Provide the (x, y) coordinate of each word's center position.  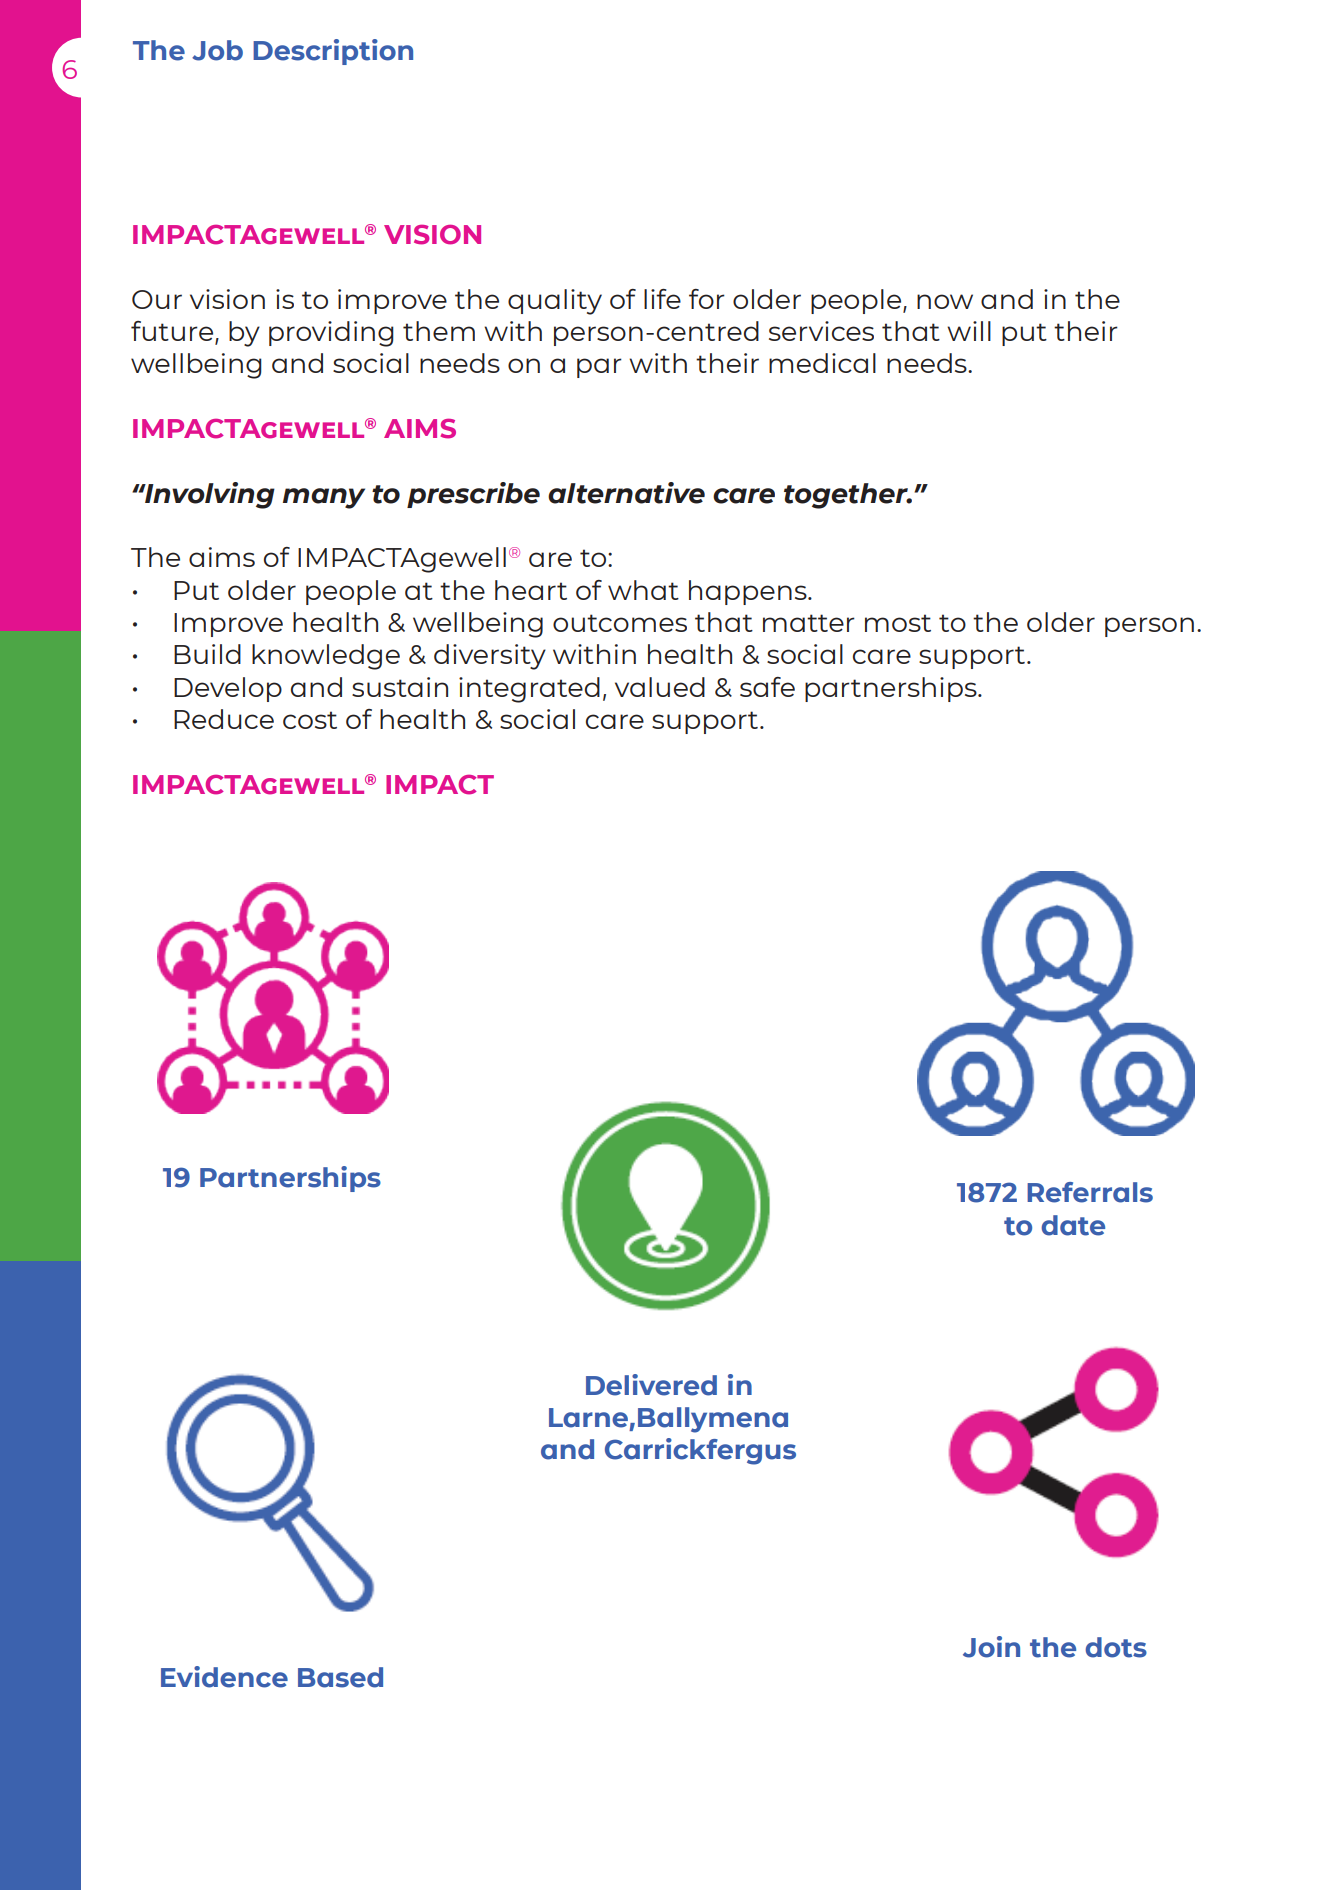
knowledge (326, 657)
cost (310, 720)
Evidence (224, 1677)
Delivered (651, 1385)
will (969, 331)
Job (217, 50)
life (662, 299)
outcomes (620, 623)
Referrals (1090, 1192)
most (898, 623)
